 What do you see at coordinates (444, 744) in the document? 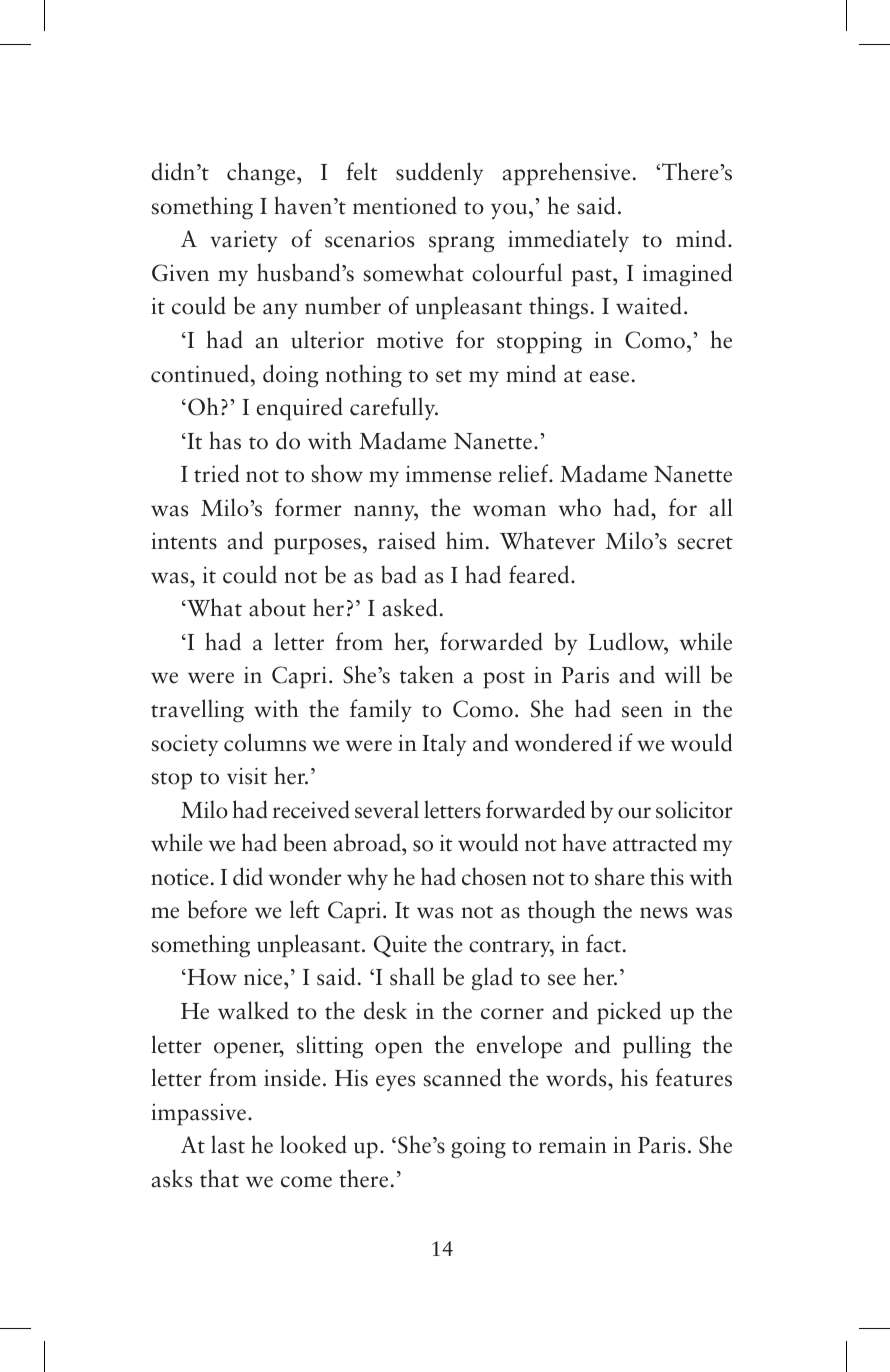
I see `Italy` at bounding box center [444, 744].
